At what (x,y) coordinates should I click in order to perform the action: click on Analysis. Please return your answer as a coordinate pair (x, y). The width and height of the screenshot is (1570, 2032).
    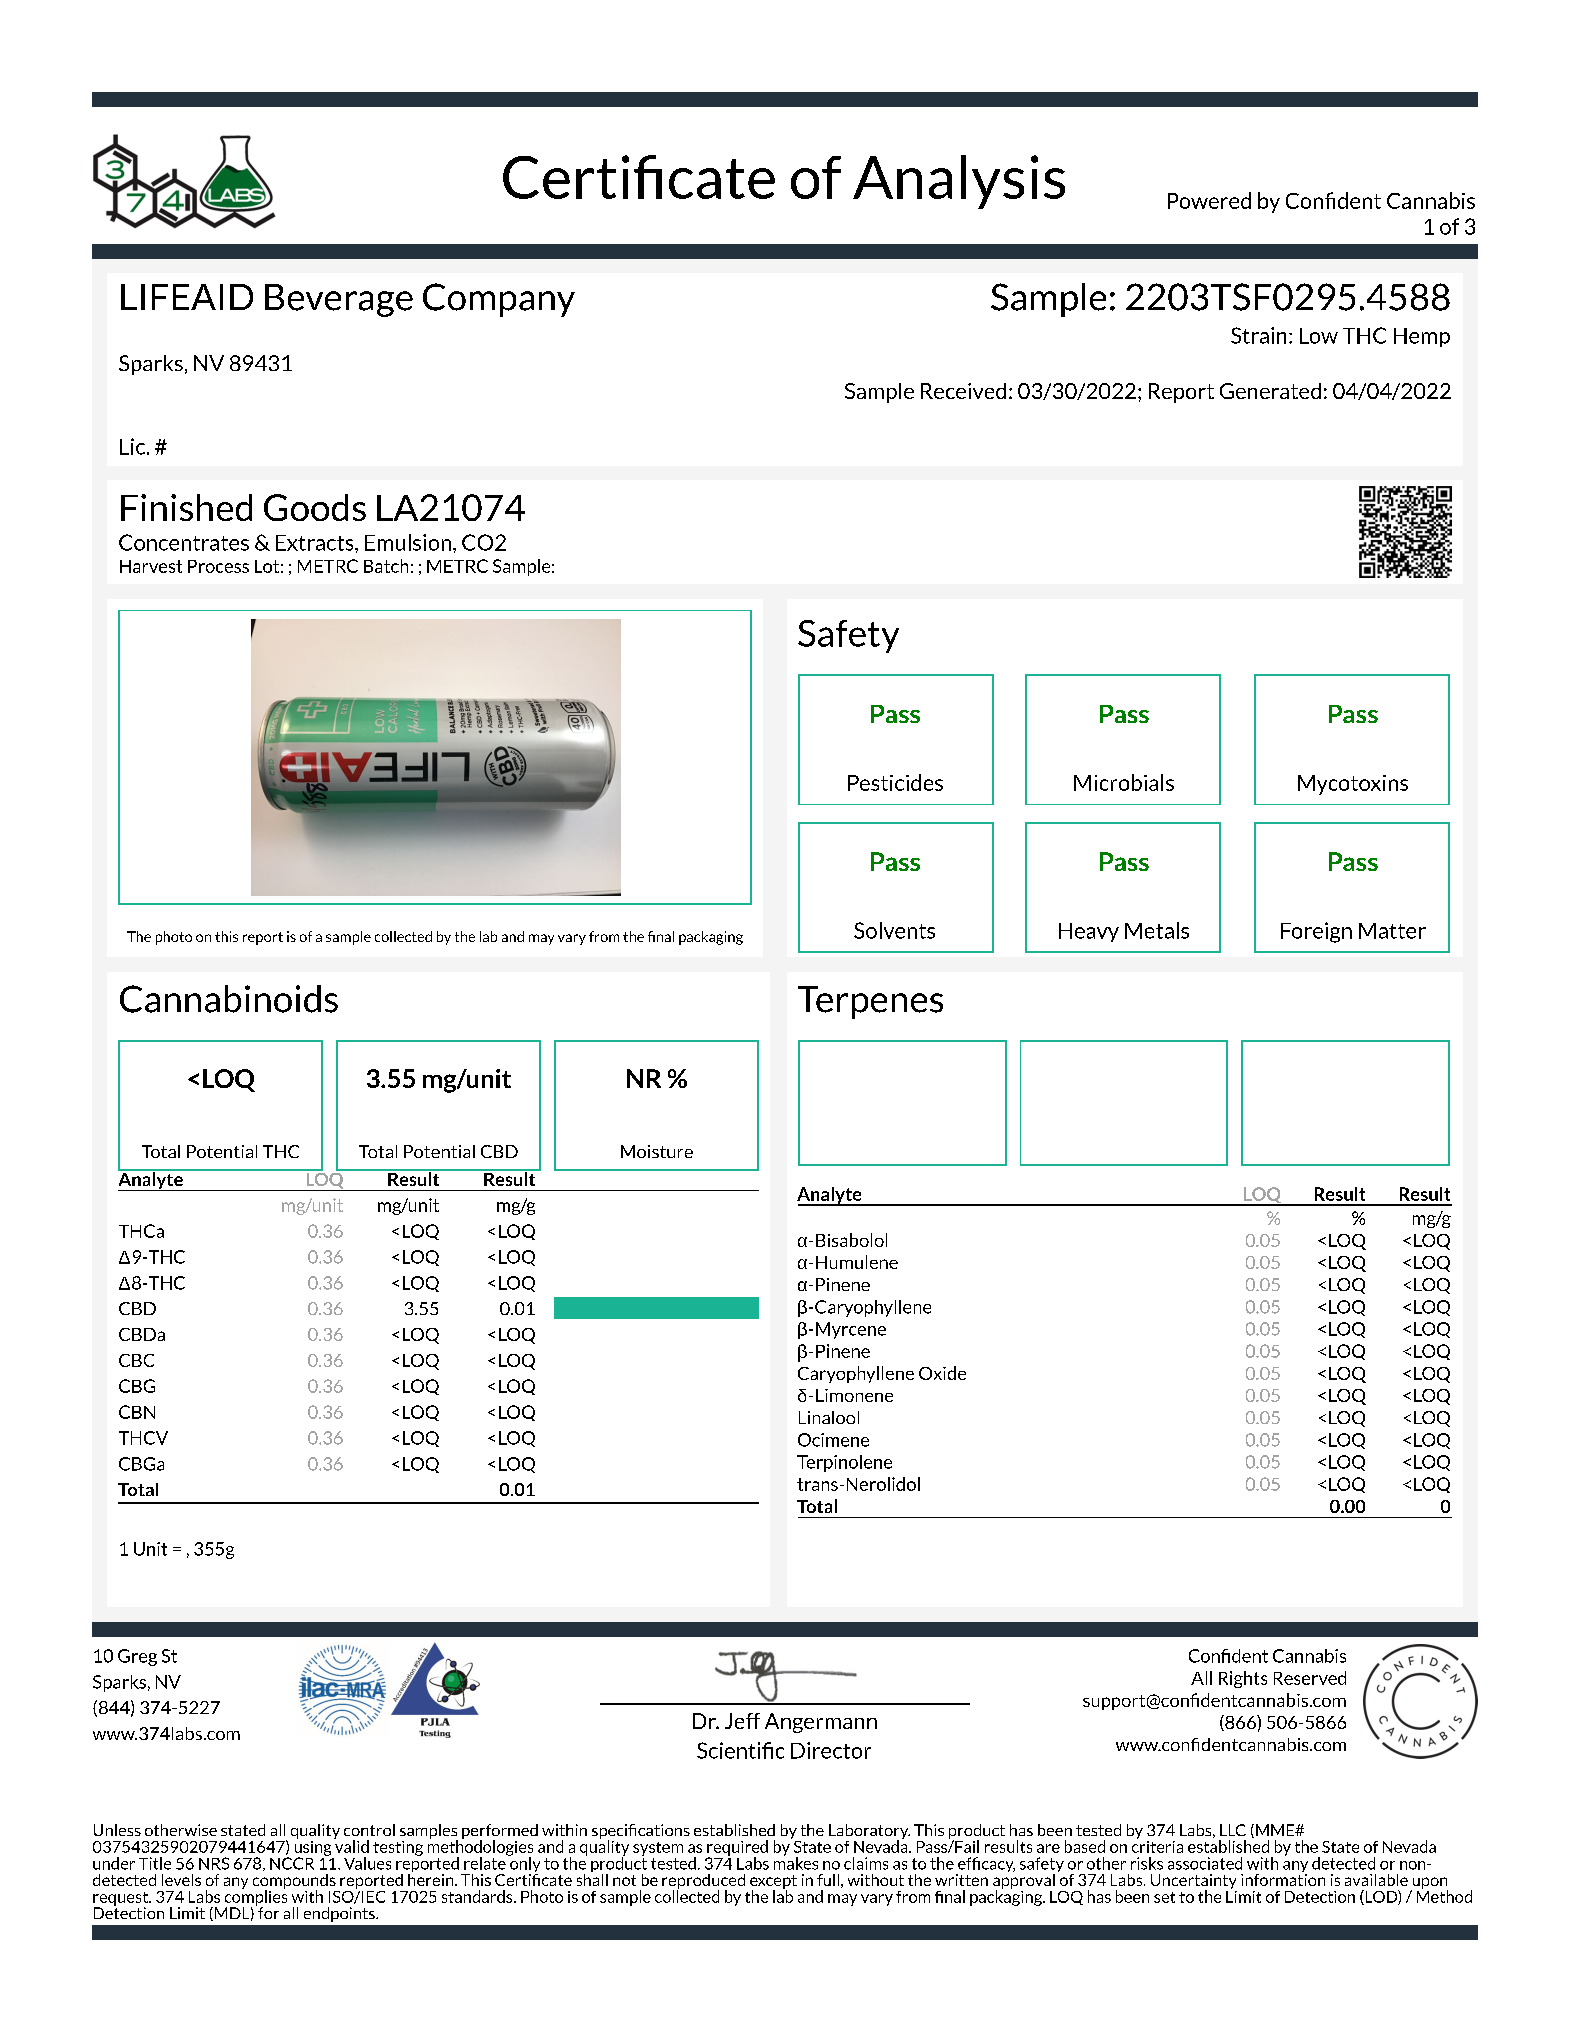
    Looking at the image, I should click on (959, 182).
